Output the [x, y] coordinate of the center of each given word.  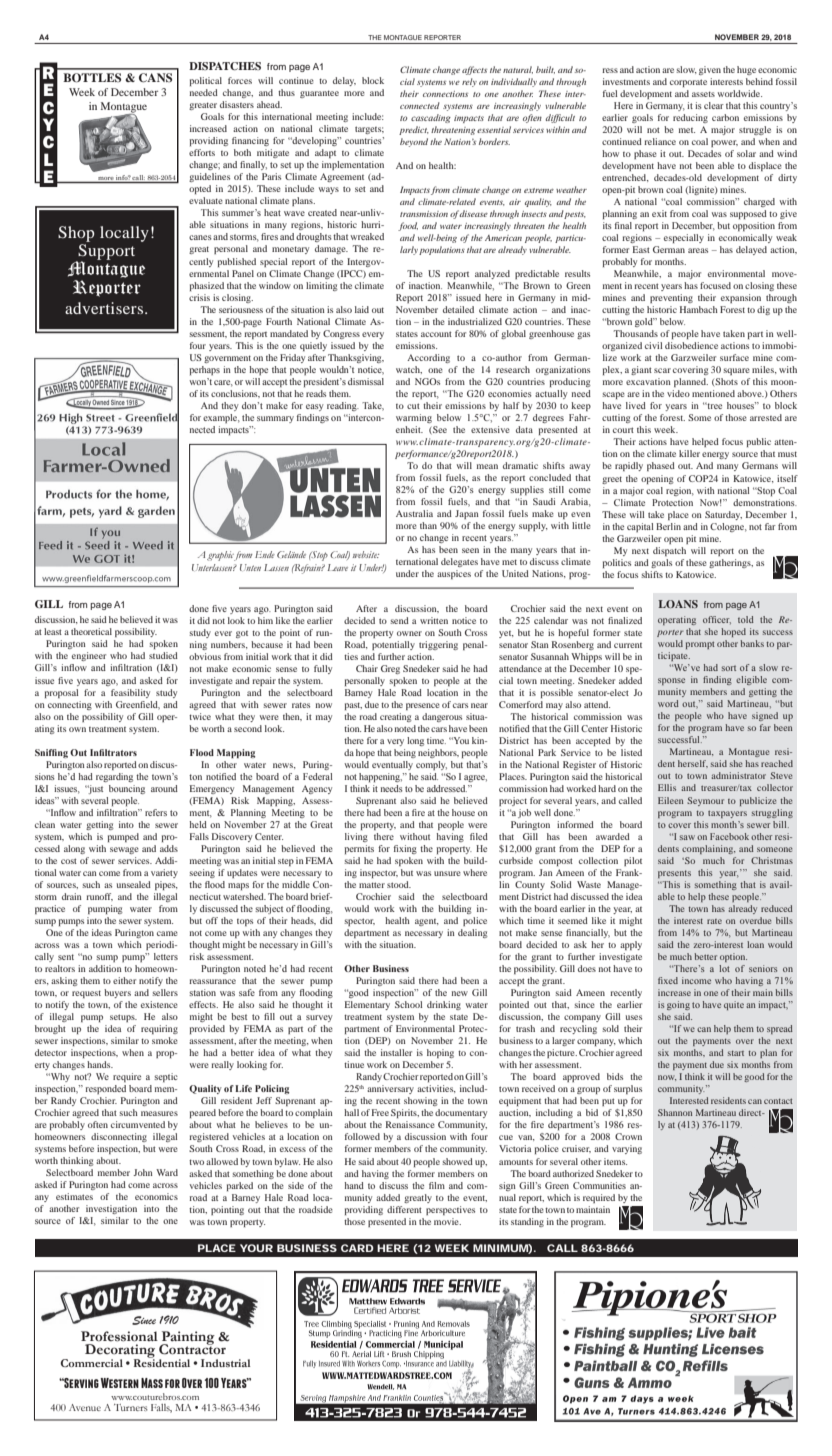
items [615, 1161]
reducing [690, 118]
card [357, 1248]
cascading [431, 118]
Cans [155, 78]
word [668, 703]
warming [414, 418]
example [221, 418]
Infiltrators [113, 752]
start [736, 1053]
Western [119, 1383]
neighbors [438, 753]
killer [689, 453]
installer [396, 1052]
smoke [165, 1040]
